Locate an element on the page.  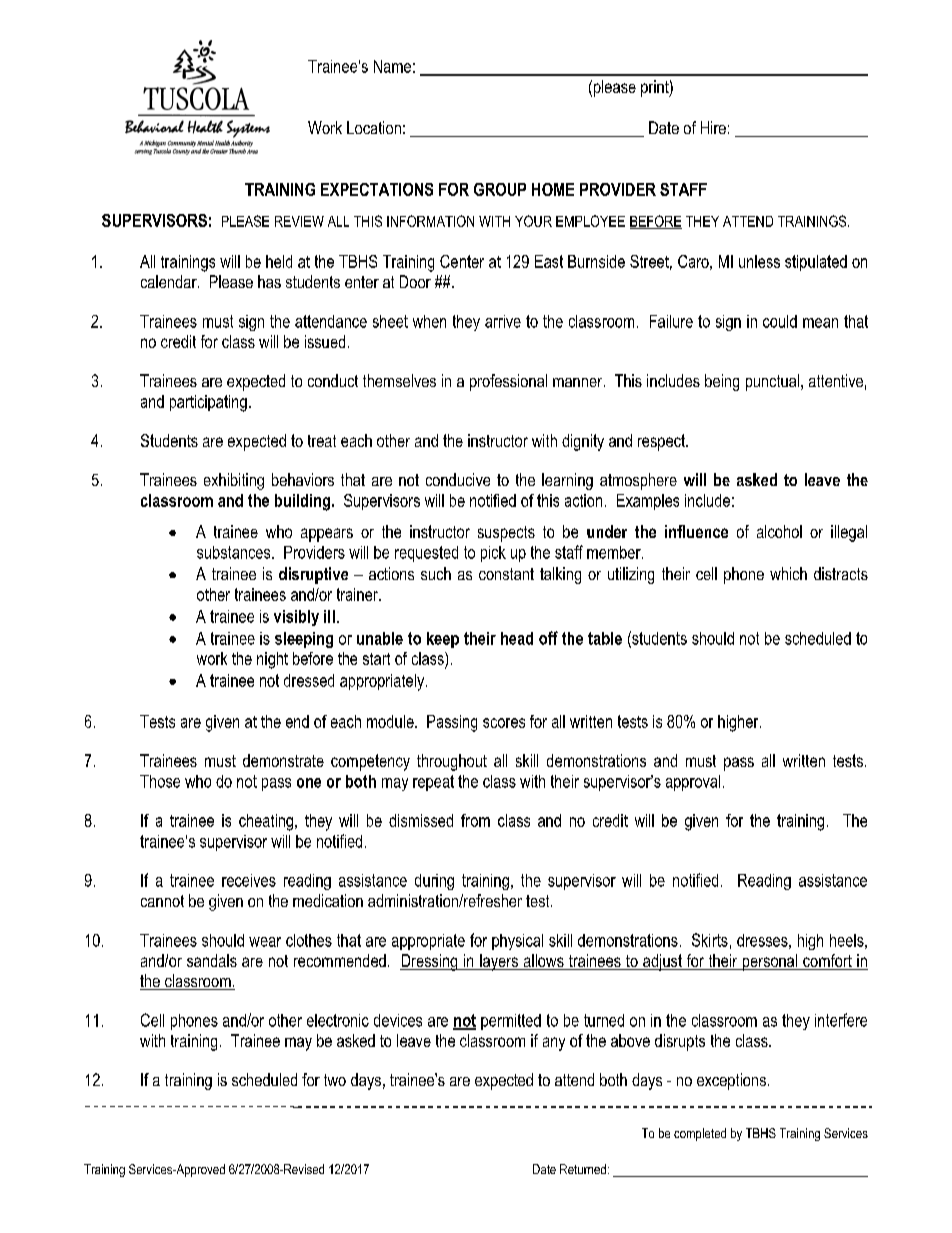
punctual is located at coordinates (774, 382).
